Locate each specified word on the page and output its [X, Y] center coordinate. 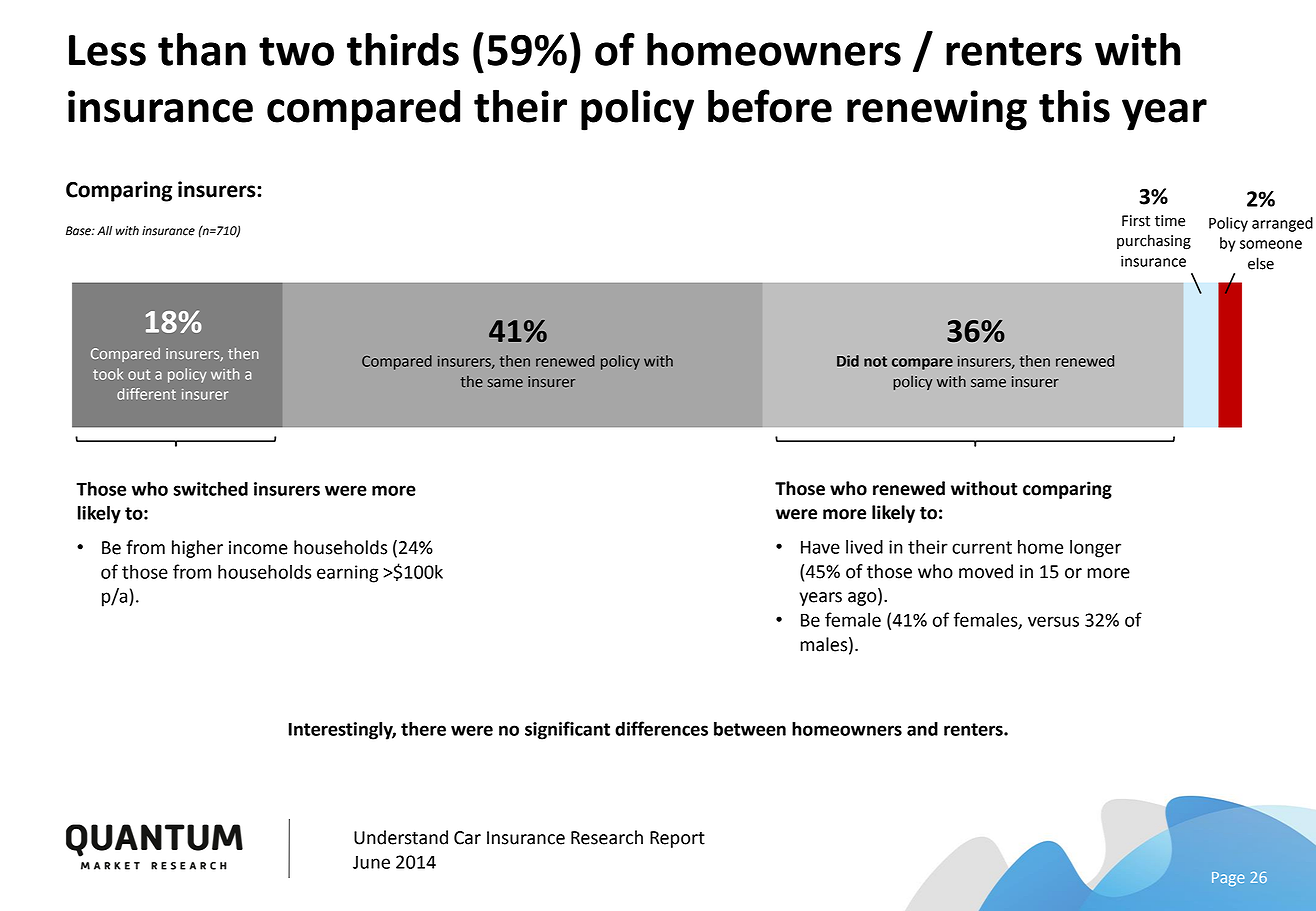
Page [1228, 879]
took [108, 374]
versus [1053, 621]
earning [347, 574]
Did [848, 361]
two [296, 51]
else [1261, 263]
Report [677, 839]
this [1074, 106]
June [371, 862]
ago [863, 599]
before [770, 106]
